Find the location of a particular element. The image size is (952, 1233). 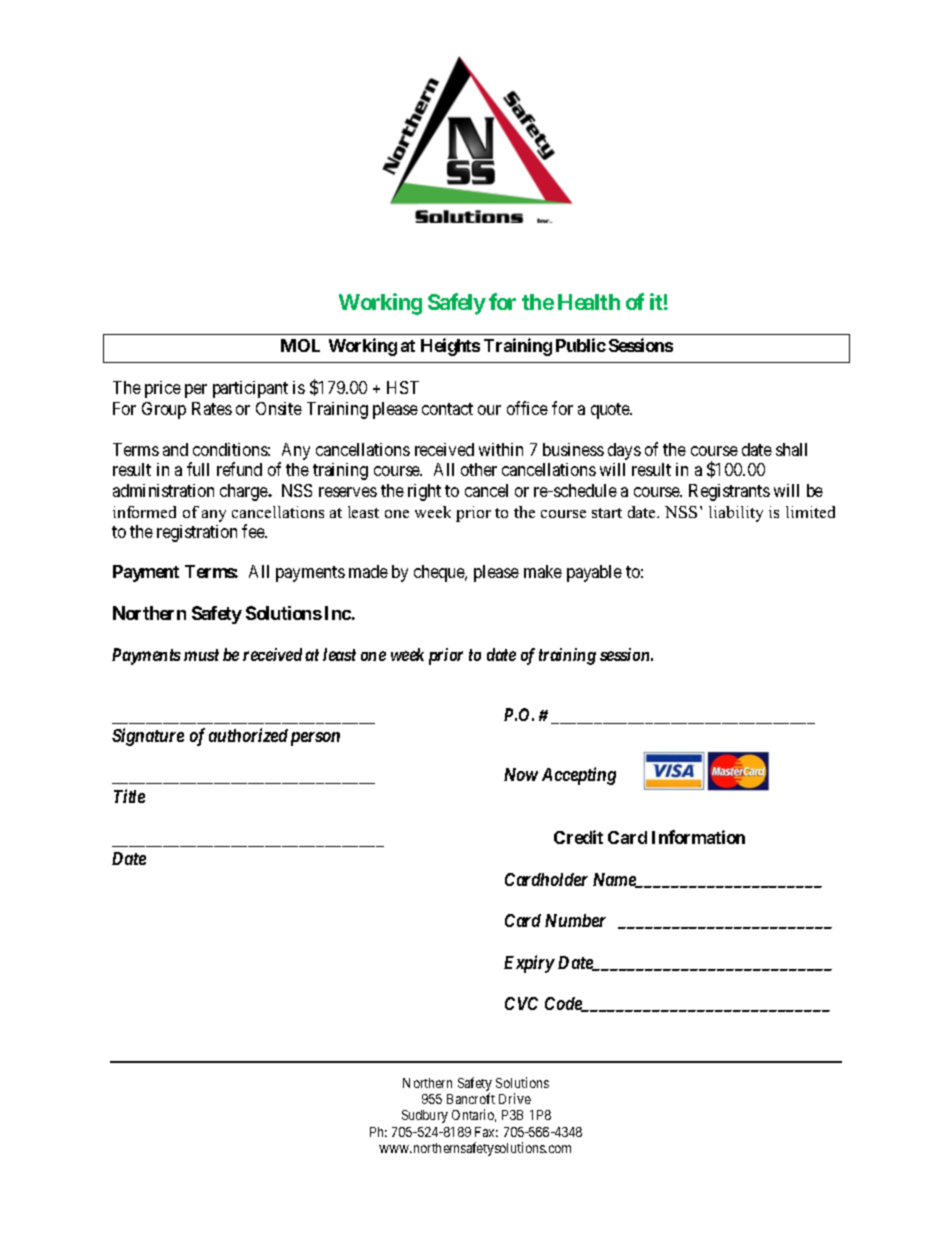

registration is located at coordinates (197, 533).
